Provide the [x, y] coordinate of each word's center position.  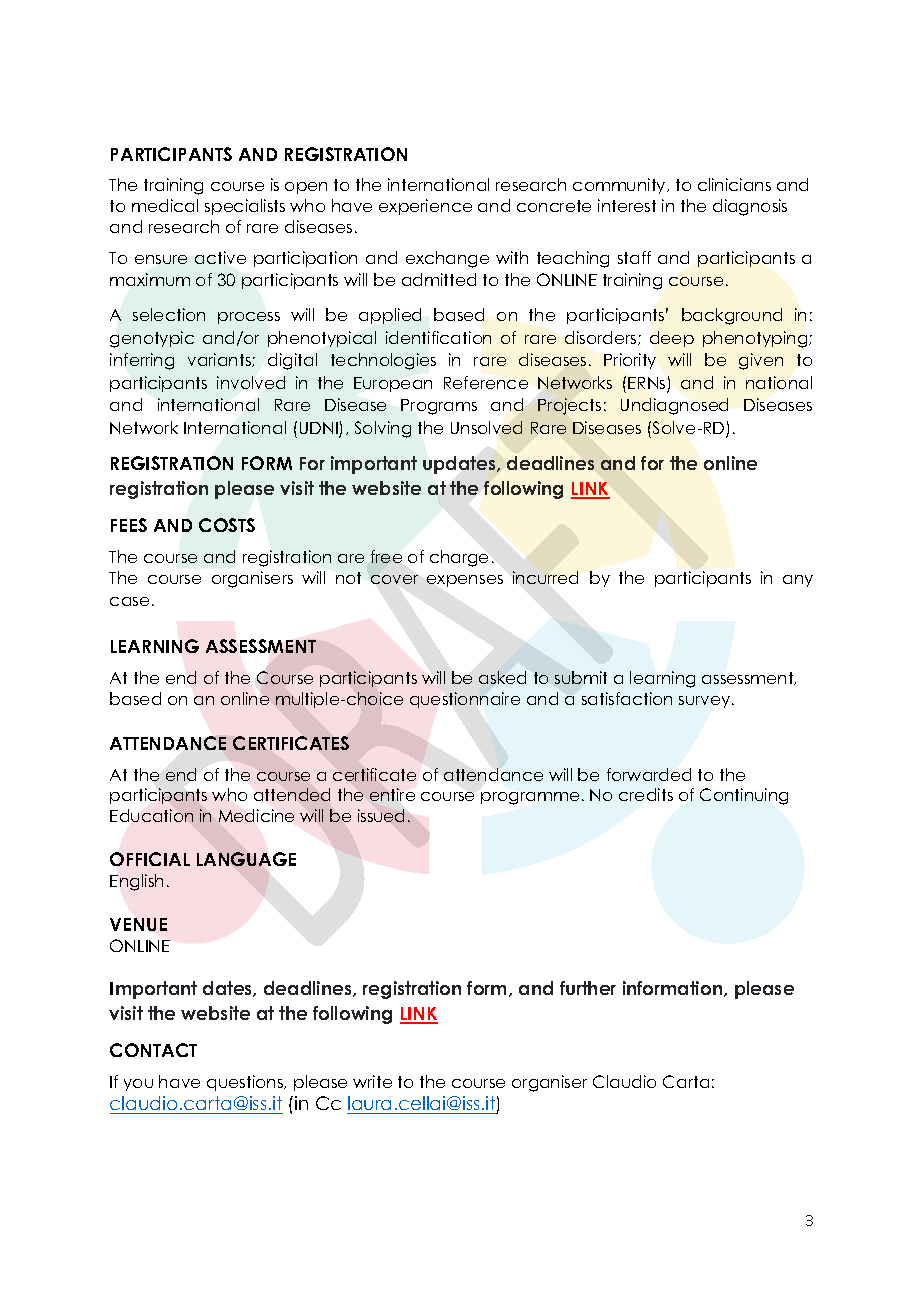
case [129, 601]
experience [425, 207]
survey [706, 702]
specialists [245, 207]
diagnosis [750, 207]
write [372, 1081]
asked [502, 677]
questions [246, 1083]
